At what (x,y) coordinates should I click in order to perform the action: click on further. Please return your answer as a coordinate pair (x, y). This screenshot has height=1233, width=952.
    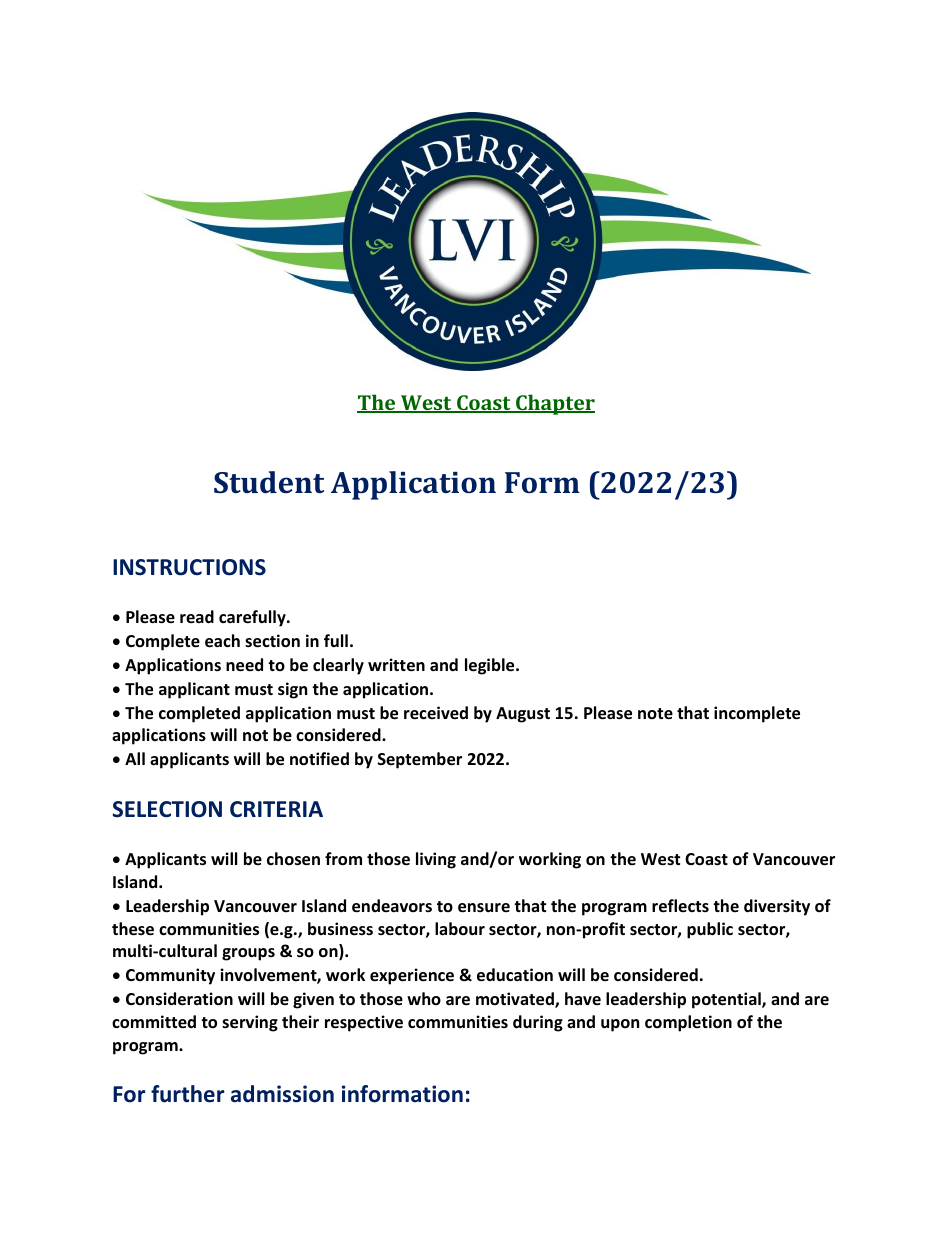
    Looking at the image, I should click on (187, 1094).
